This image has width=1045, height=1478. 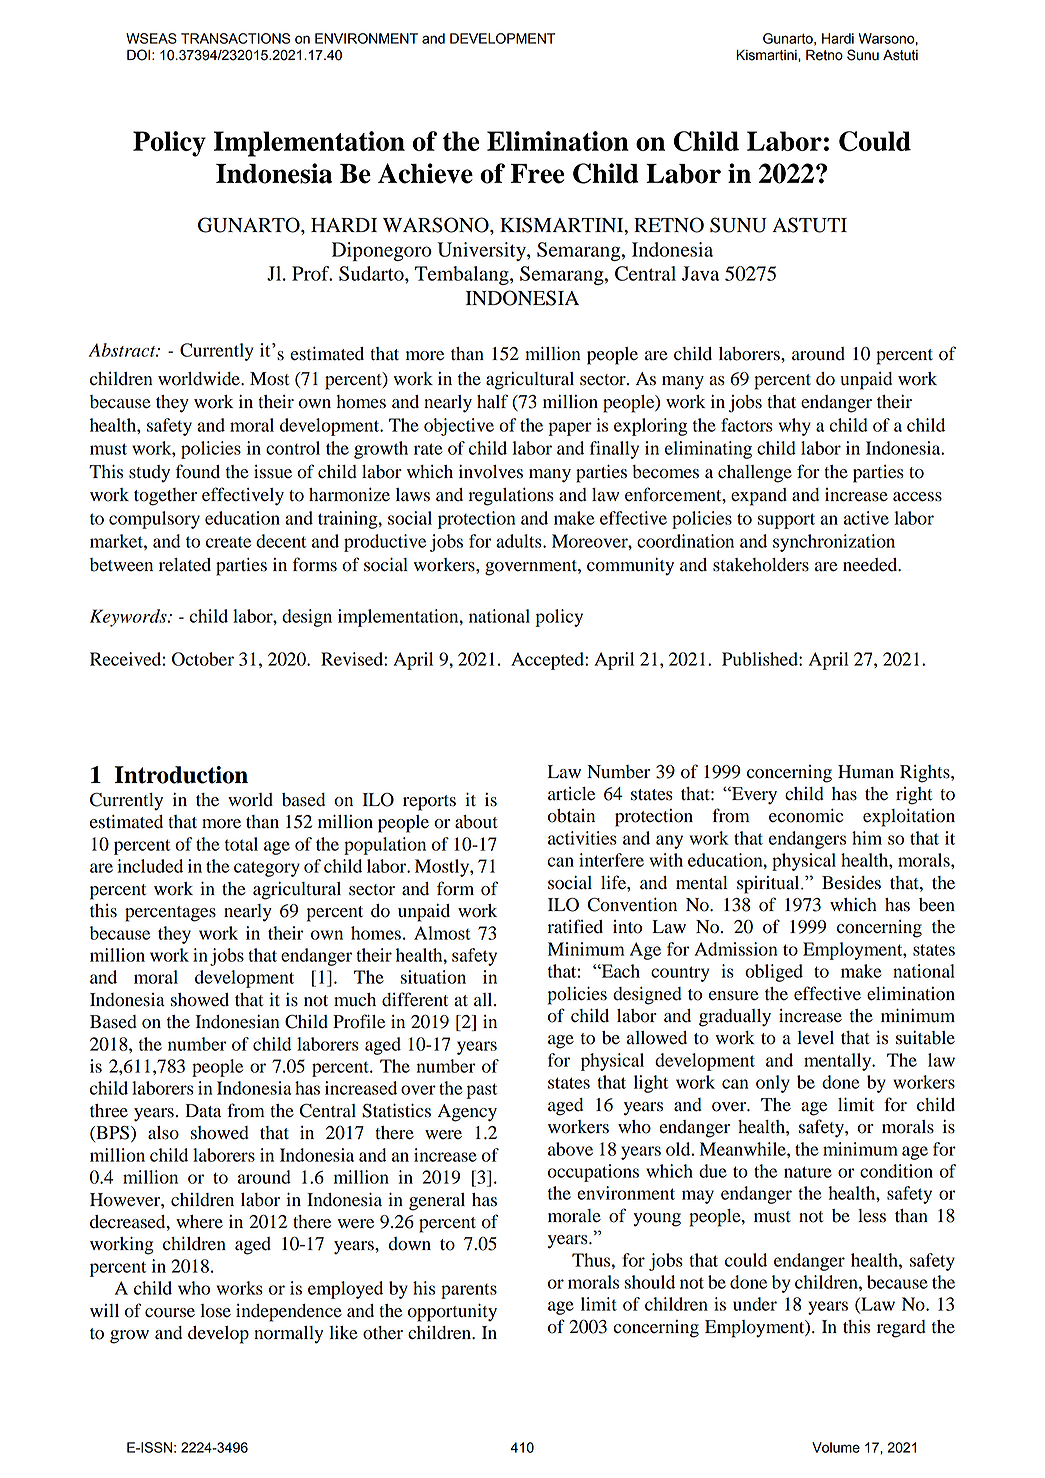 I want to click on synchronization, so click(x=834, y=543).
